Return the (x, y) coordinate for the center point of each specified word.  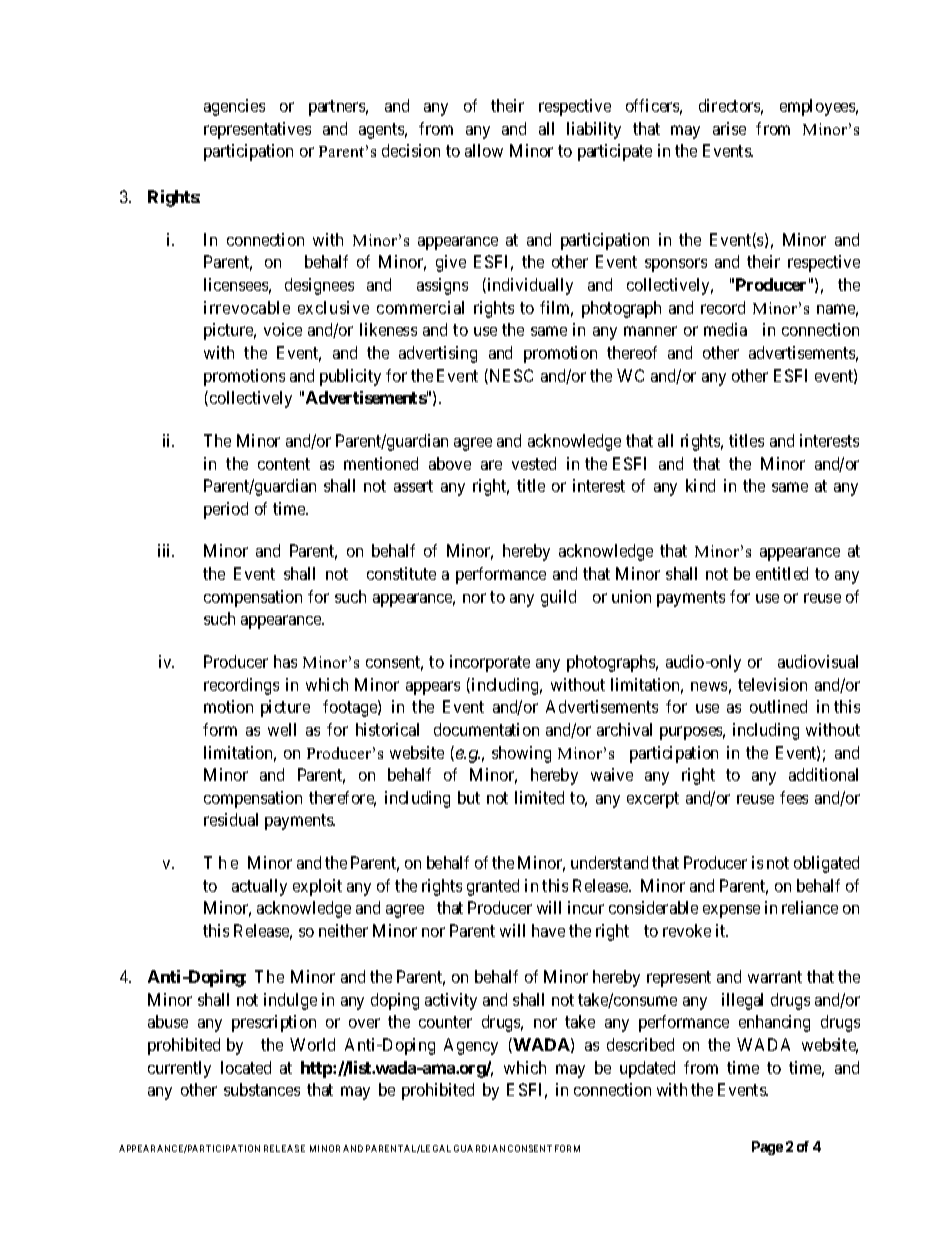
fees (794, 797)
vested (534, 463)
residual (231, 819)
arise (729, 128)
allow (484, 150)
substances (262, 1089)
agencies (234, 107)
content (284, 464)
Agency (471, 1046)
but (469, 797)
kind (700, 485)
